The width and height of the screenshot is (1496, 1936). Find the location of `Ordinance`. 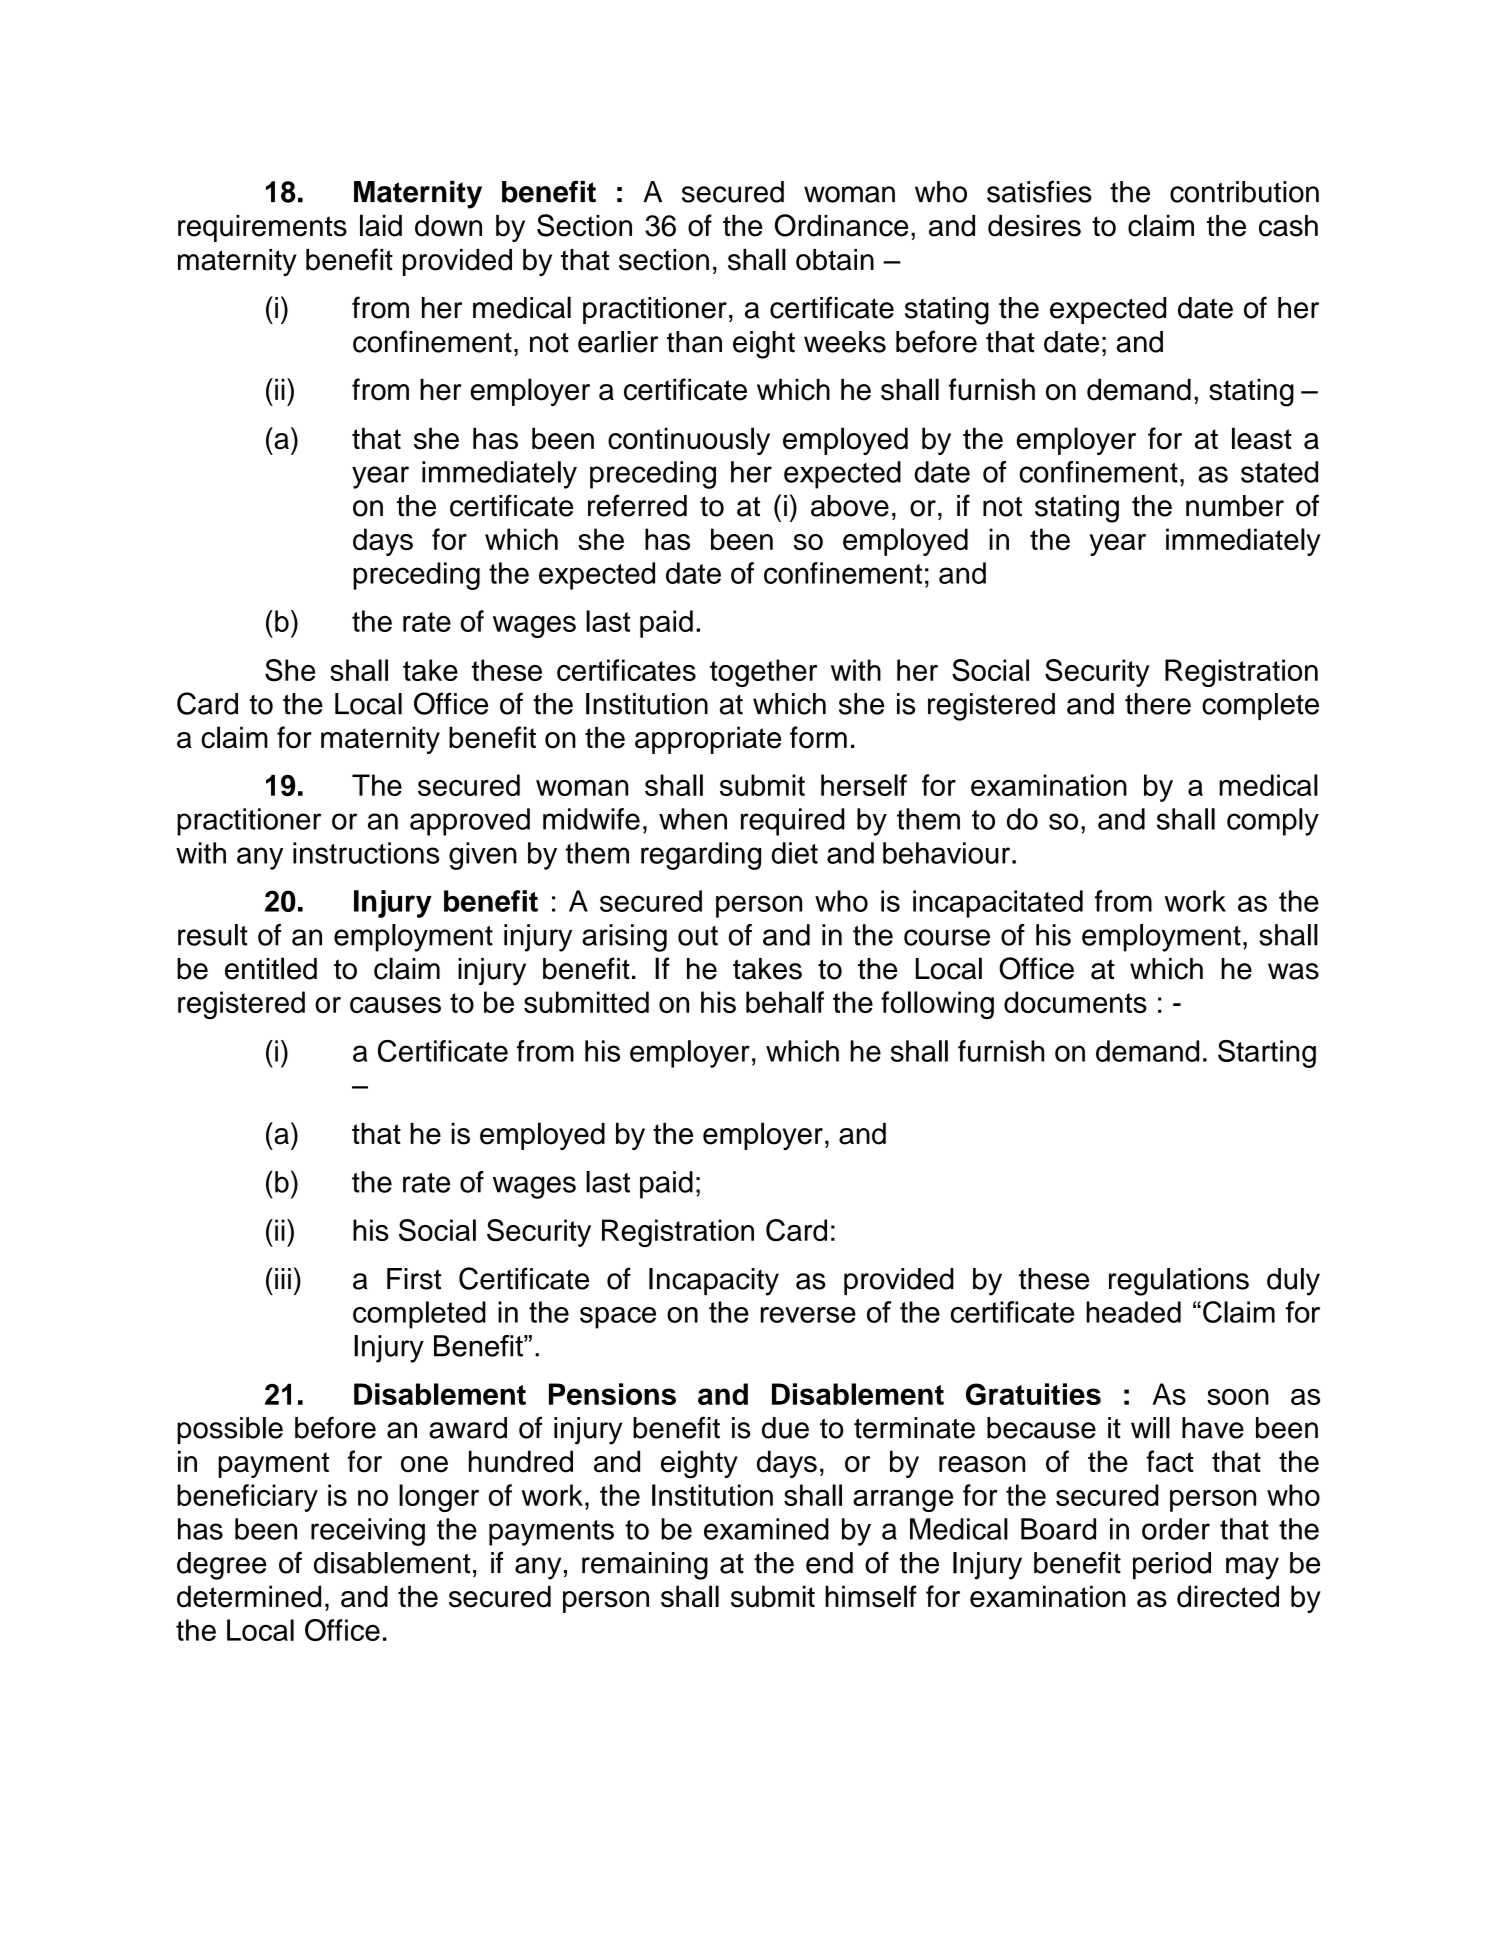

Ordinance is located at coordinates (841, 225).
